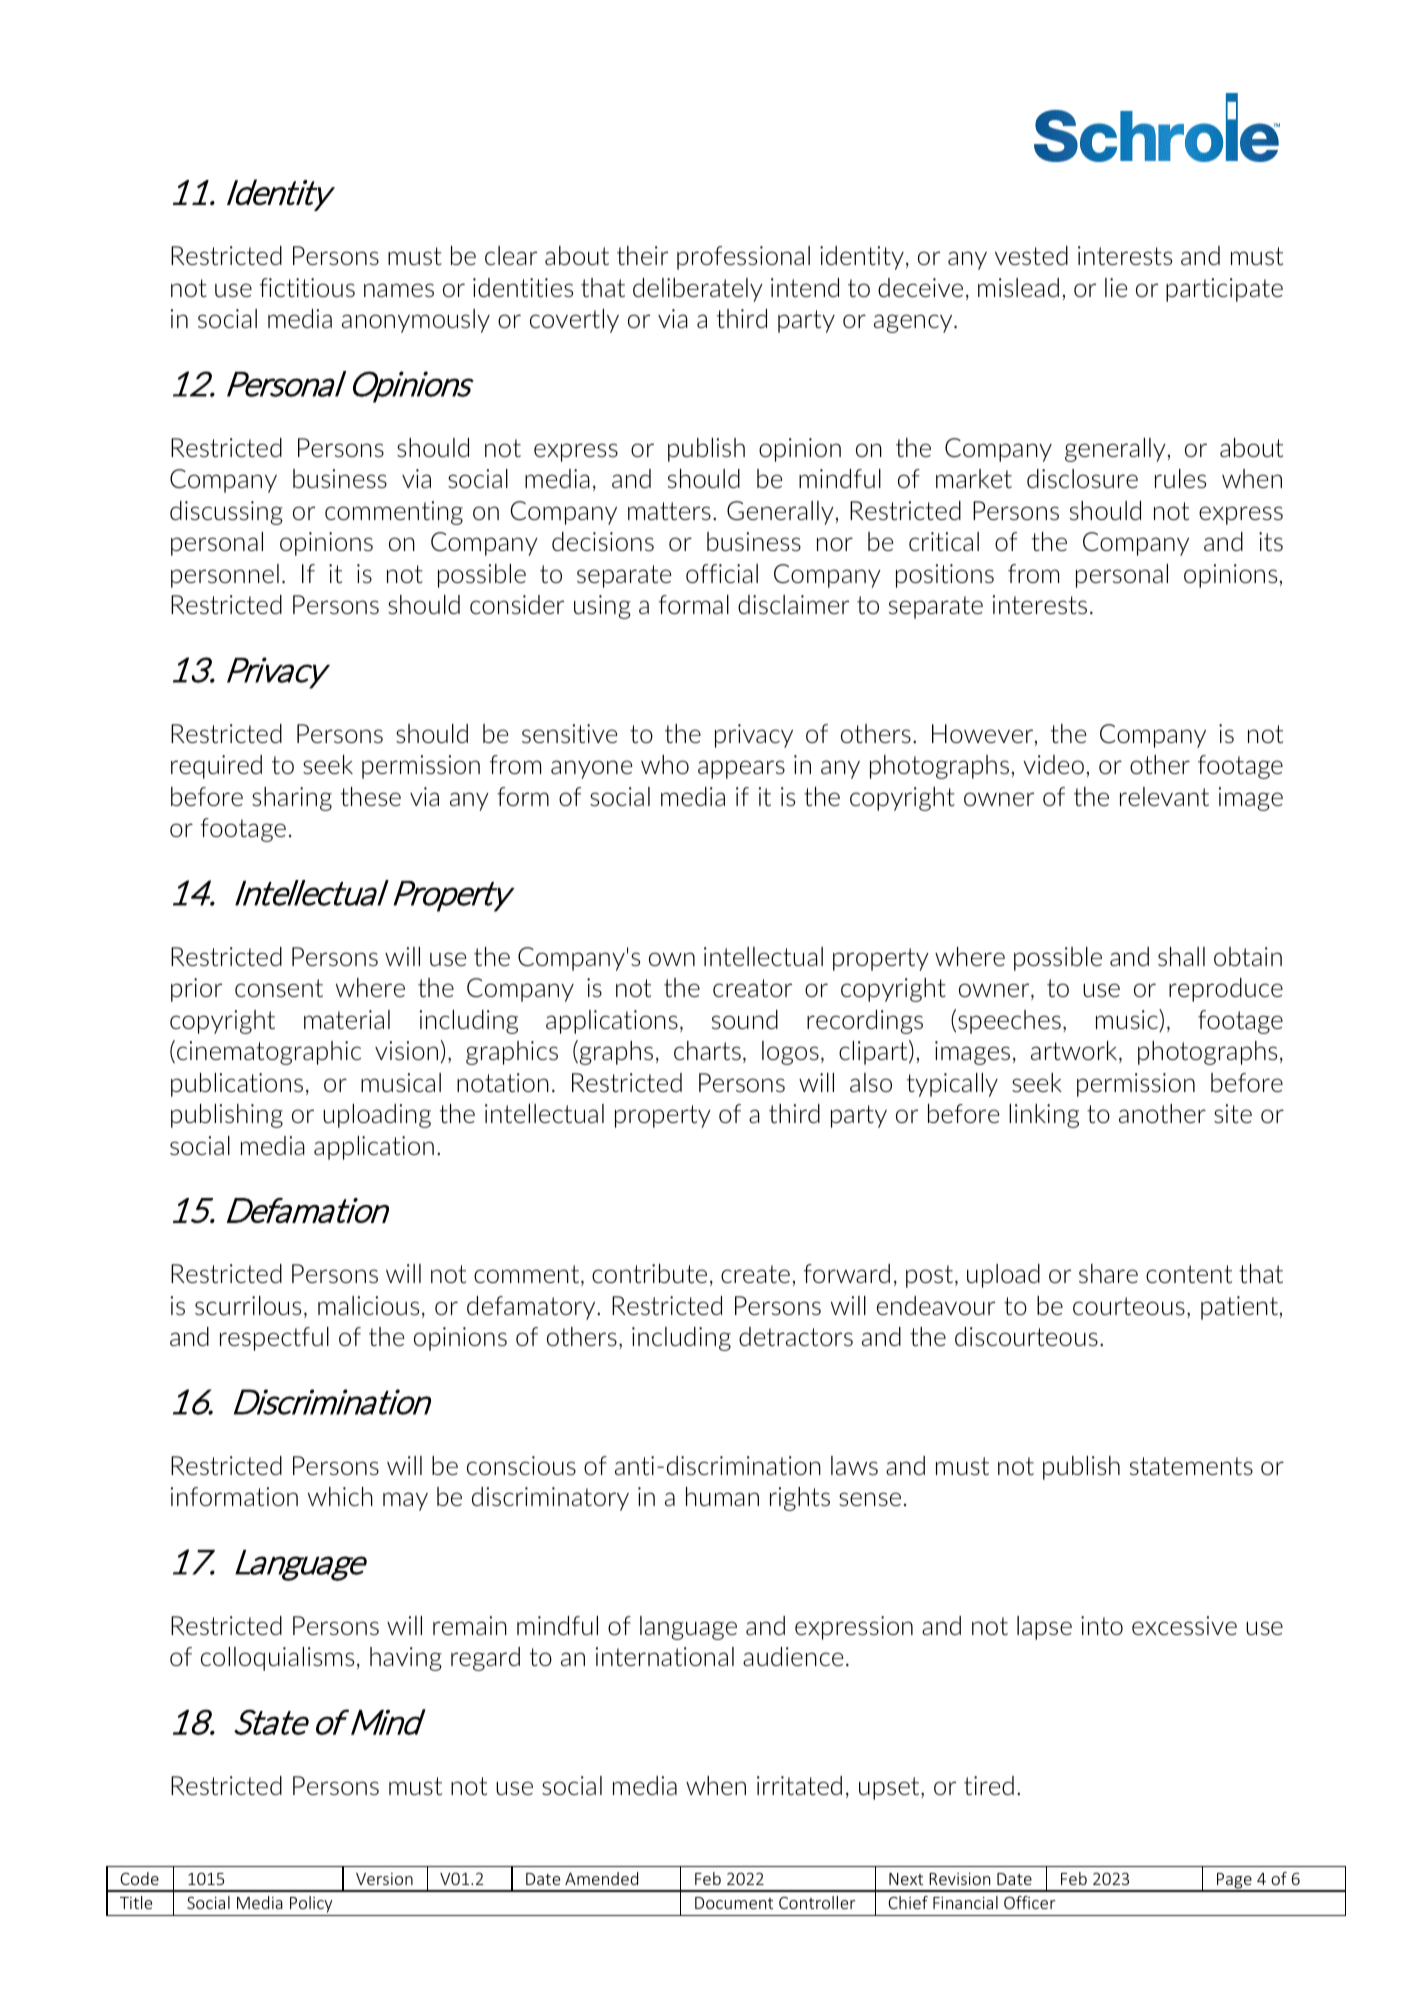 The height and width of the screenshot is (2006, 1419). What do you see at coordinates (722, 1496) in the screenshot?
I see `human` at bounding box center [722, 1496].
